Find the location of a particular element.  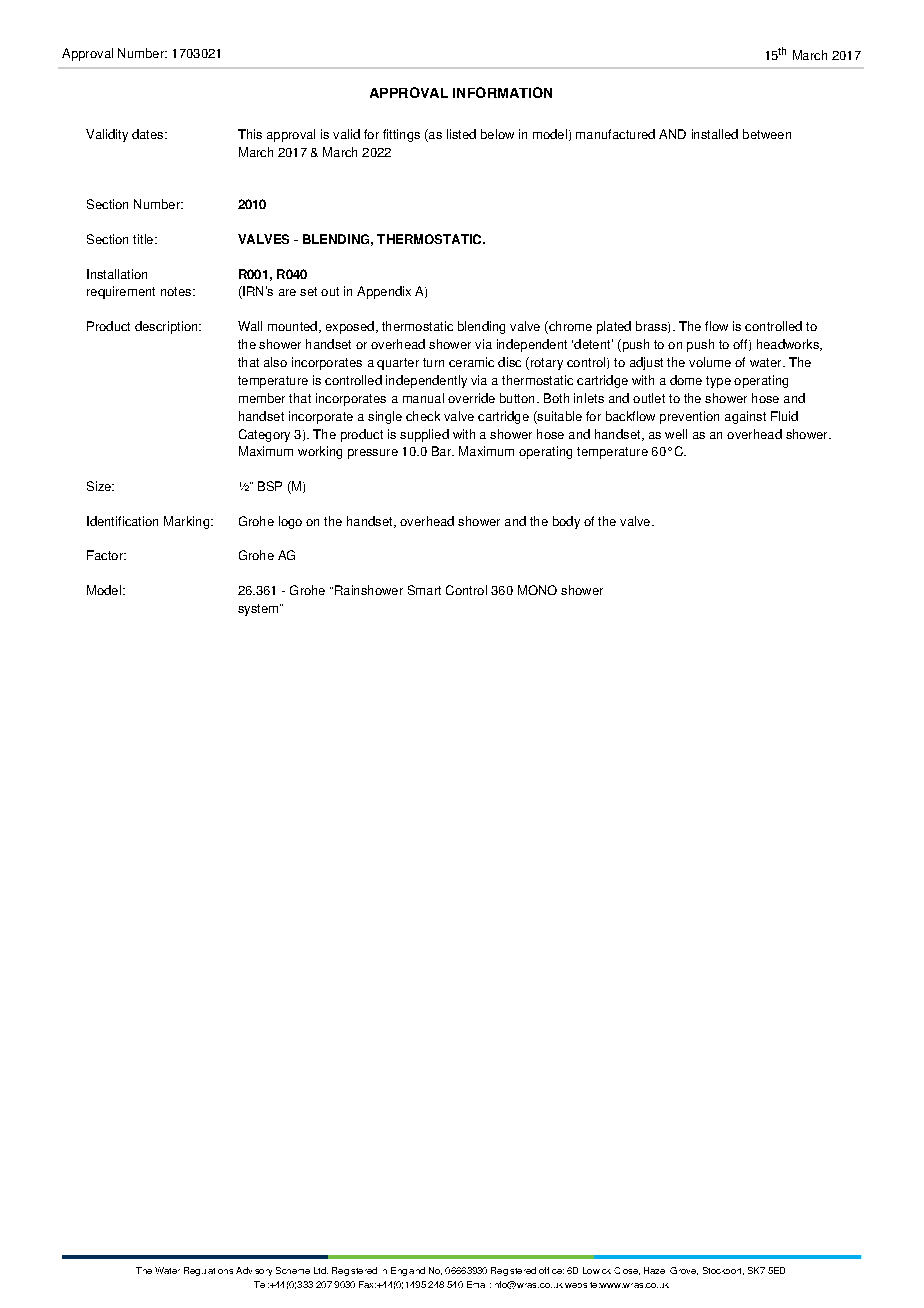

Smart is located at coordinates (424, 590).
